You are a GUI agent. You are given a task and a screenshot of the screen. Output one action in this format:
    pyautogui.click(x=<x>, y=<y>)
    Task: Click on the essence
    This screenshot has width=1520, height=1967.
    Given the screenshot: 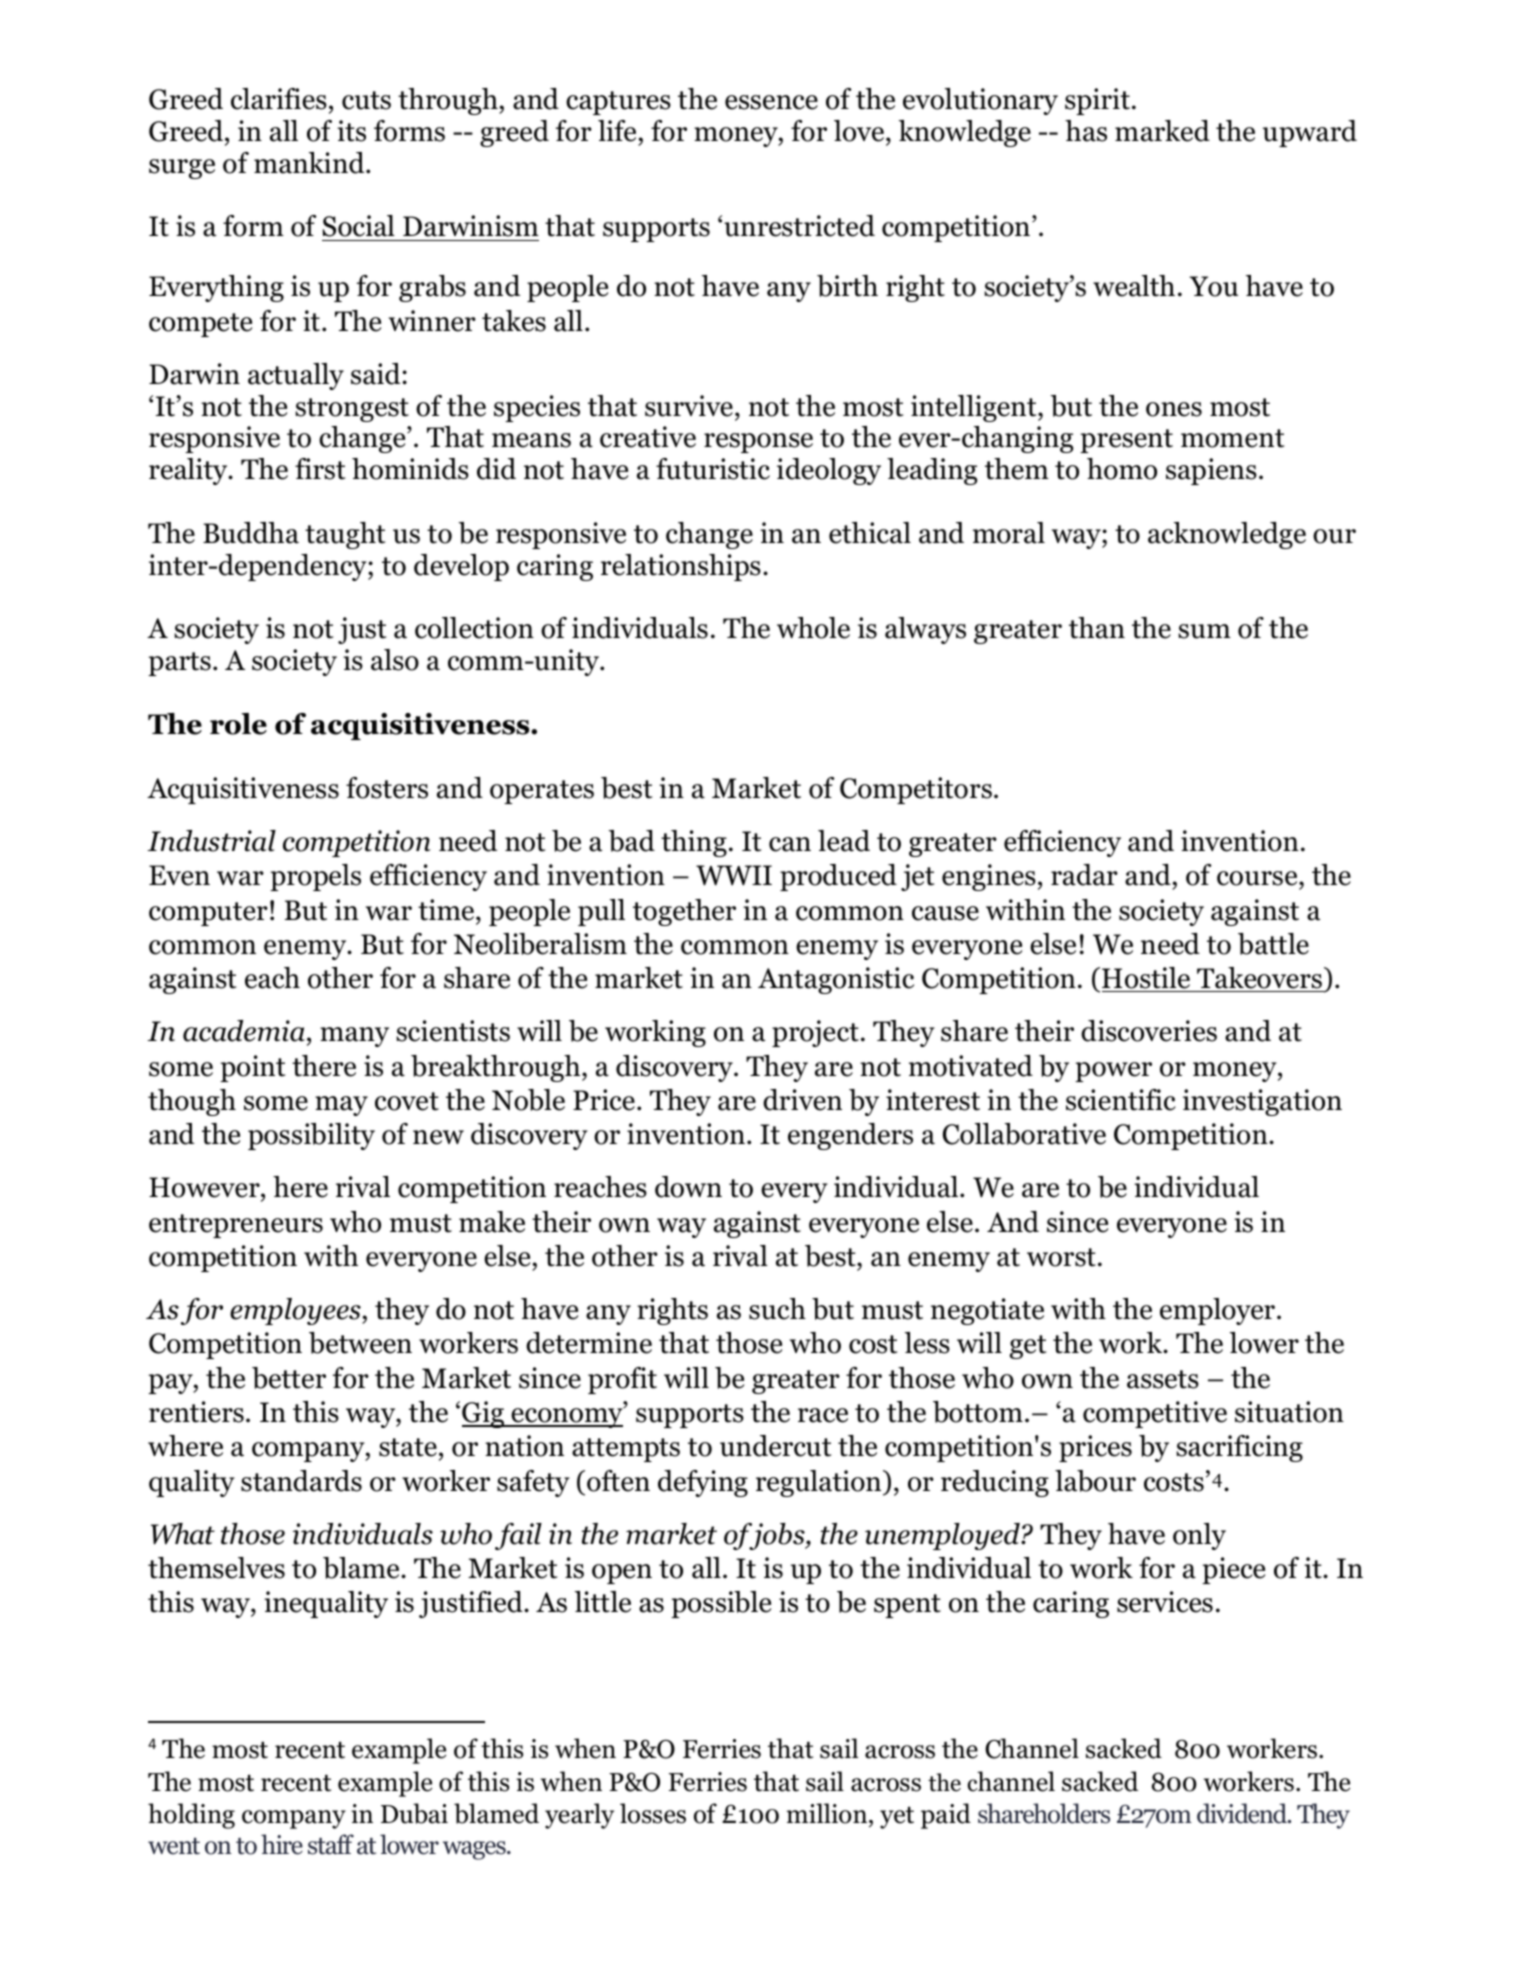 What is the action you would take?
    pyautogui.click(x=771, y=102)
